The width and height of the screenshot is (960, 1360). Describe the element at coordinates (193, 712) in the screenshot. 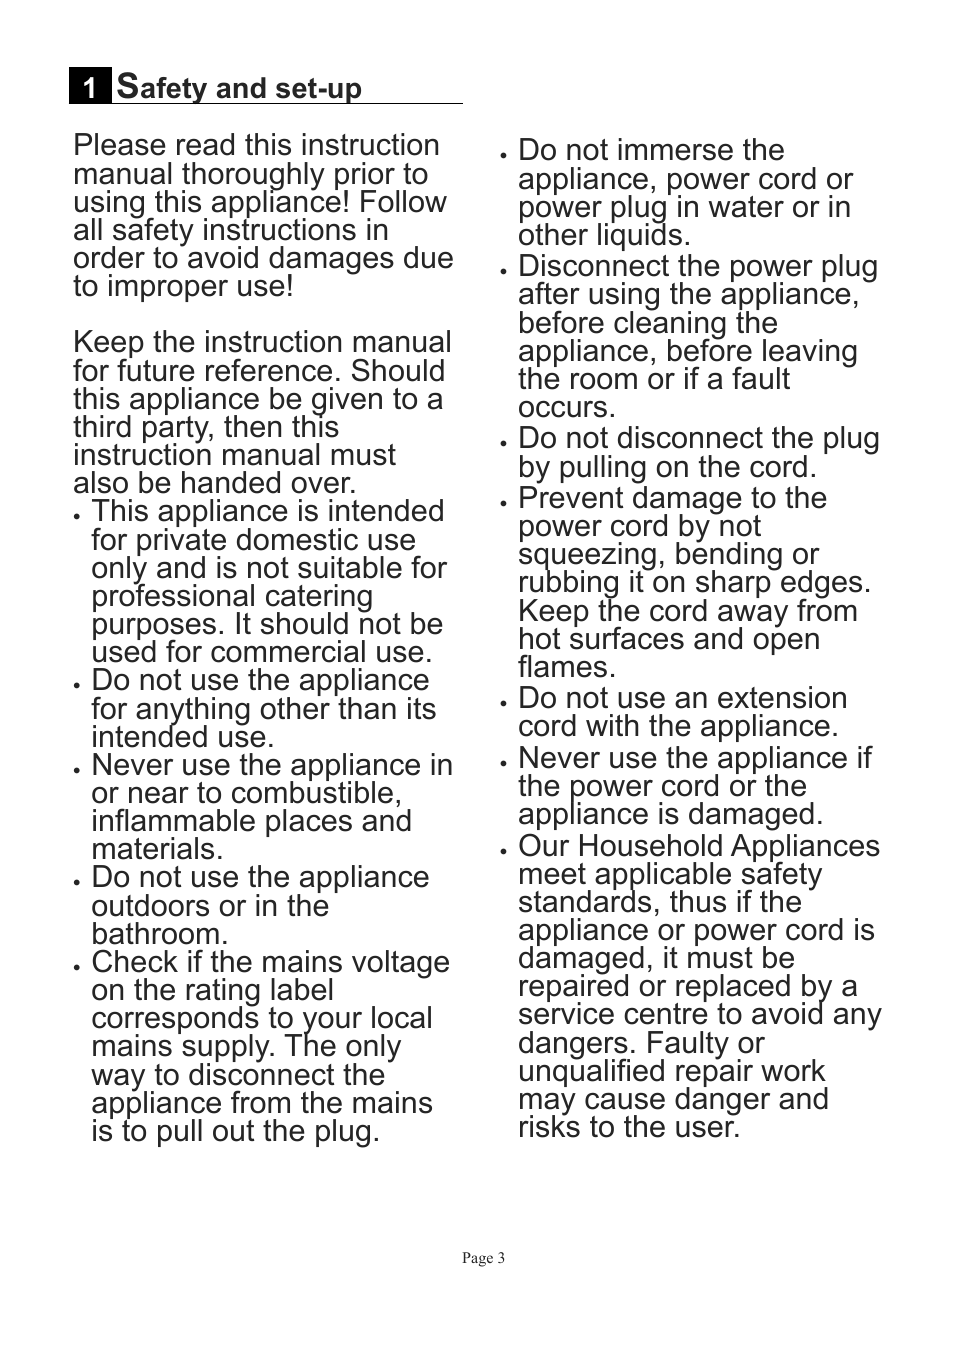

I see `anything` at that location.
